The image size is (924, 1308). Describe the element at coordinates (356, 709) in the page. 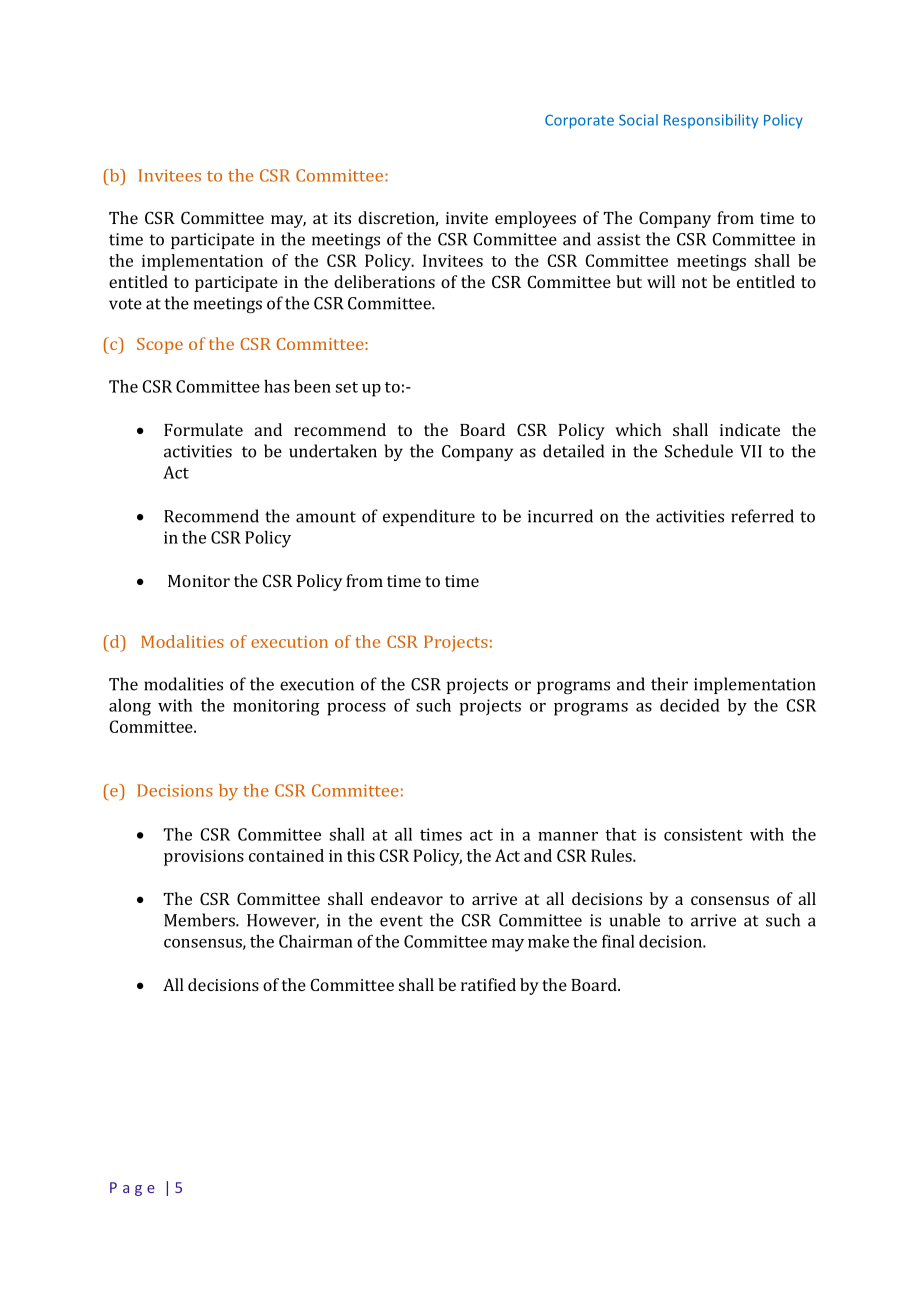

I see `process` at that location.
